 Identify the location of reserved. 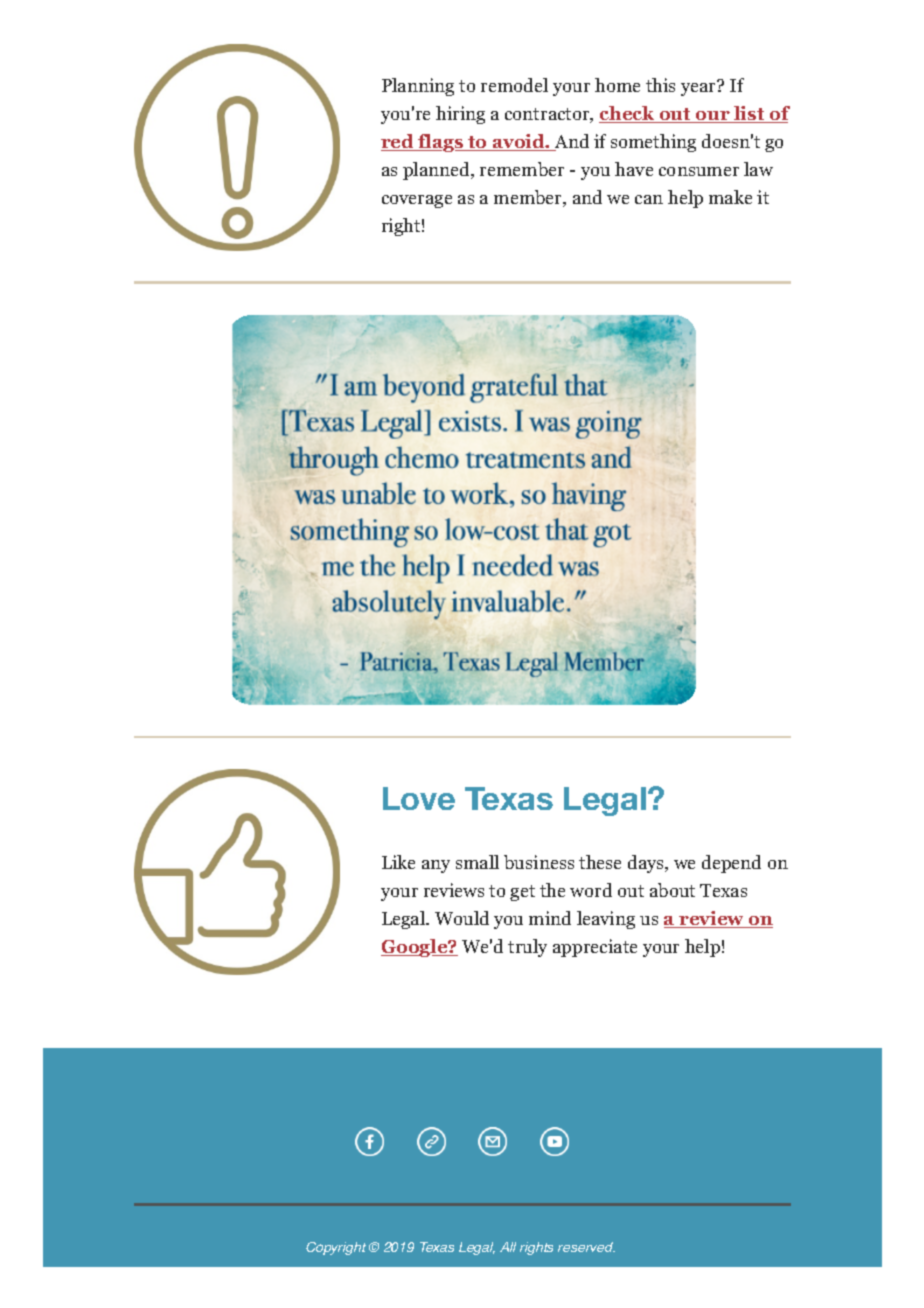
(586, 1247).
